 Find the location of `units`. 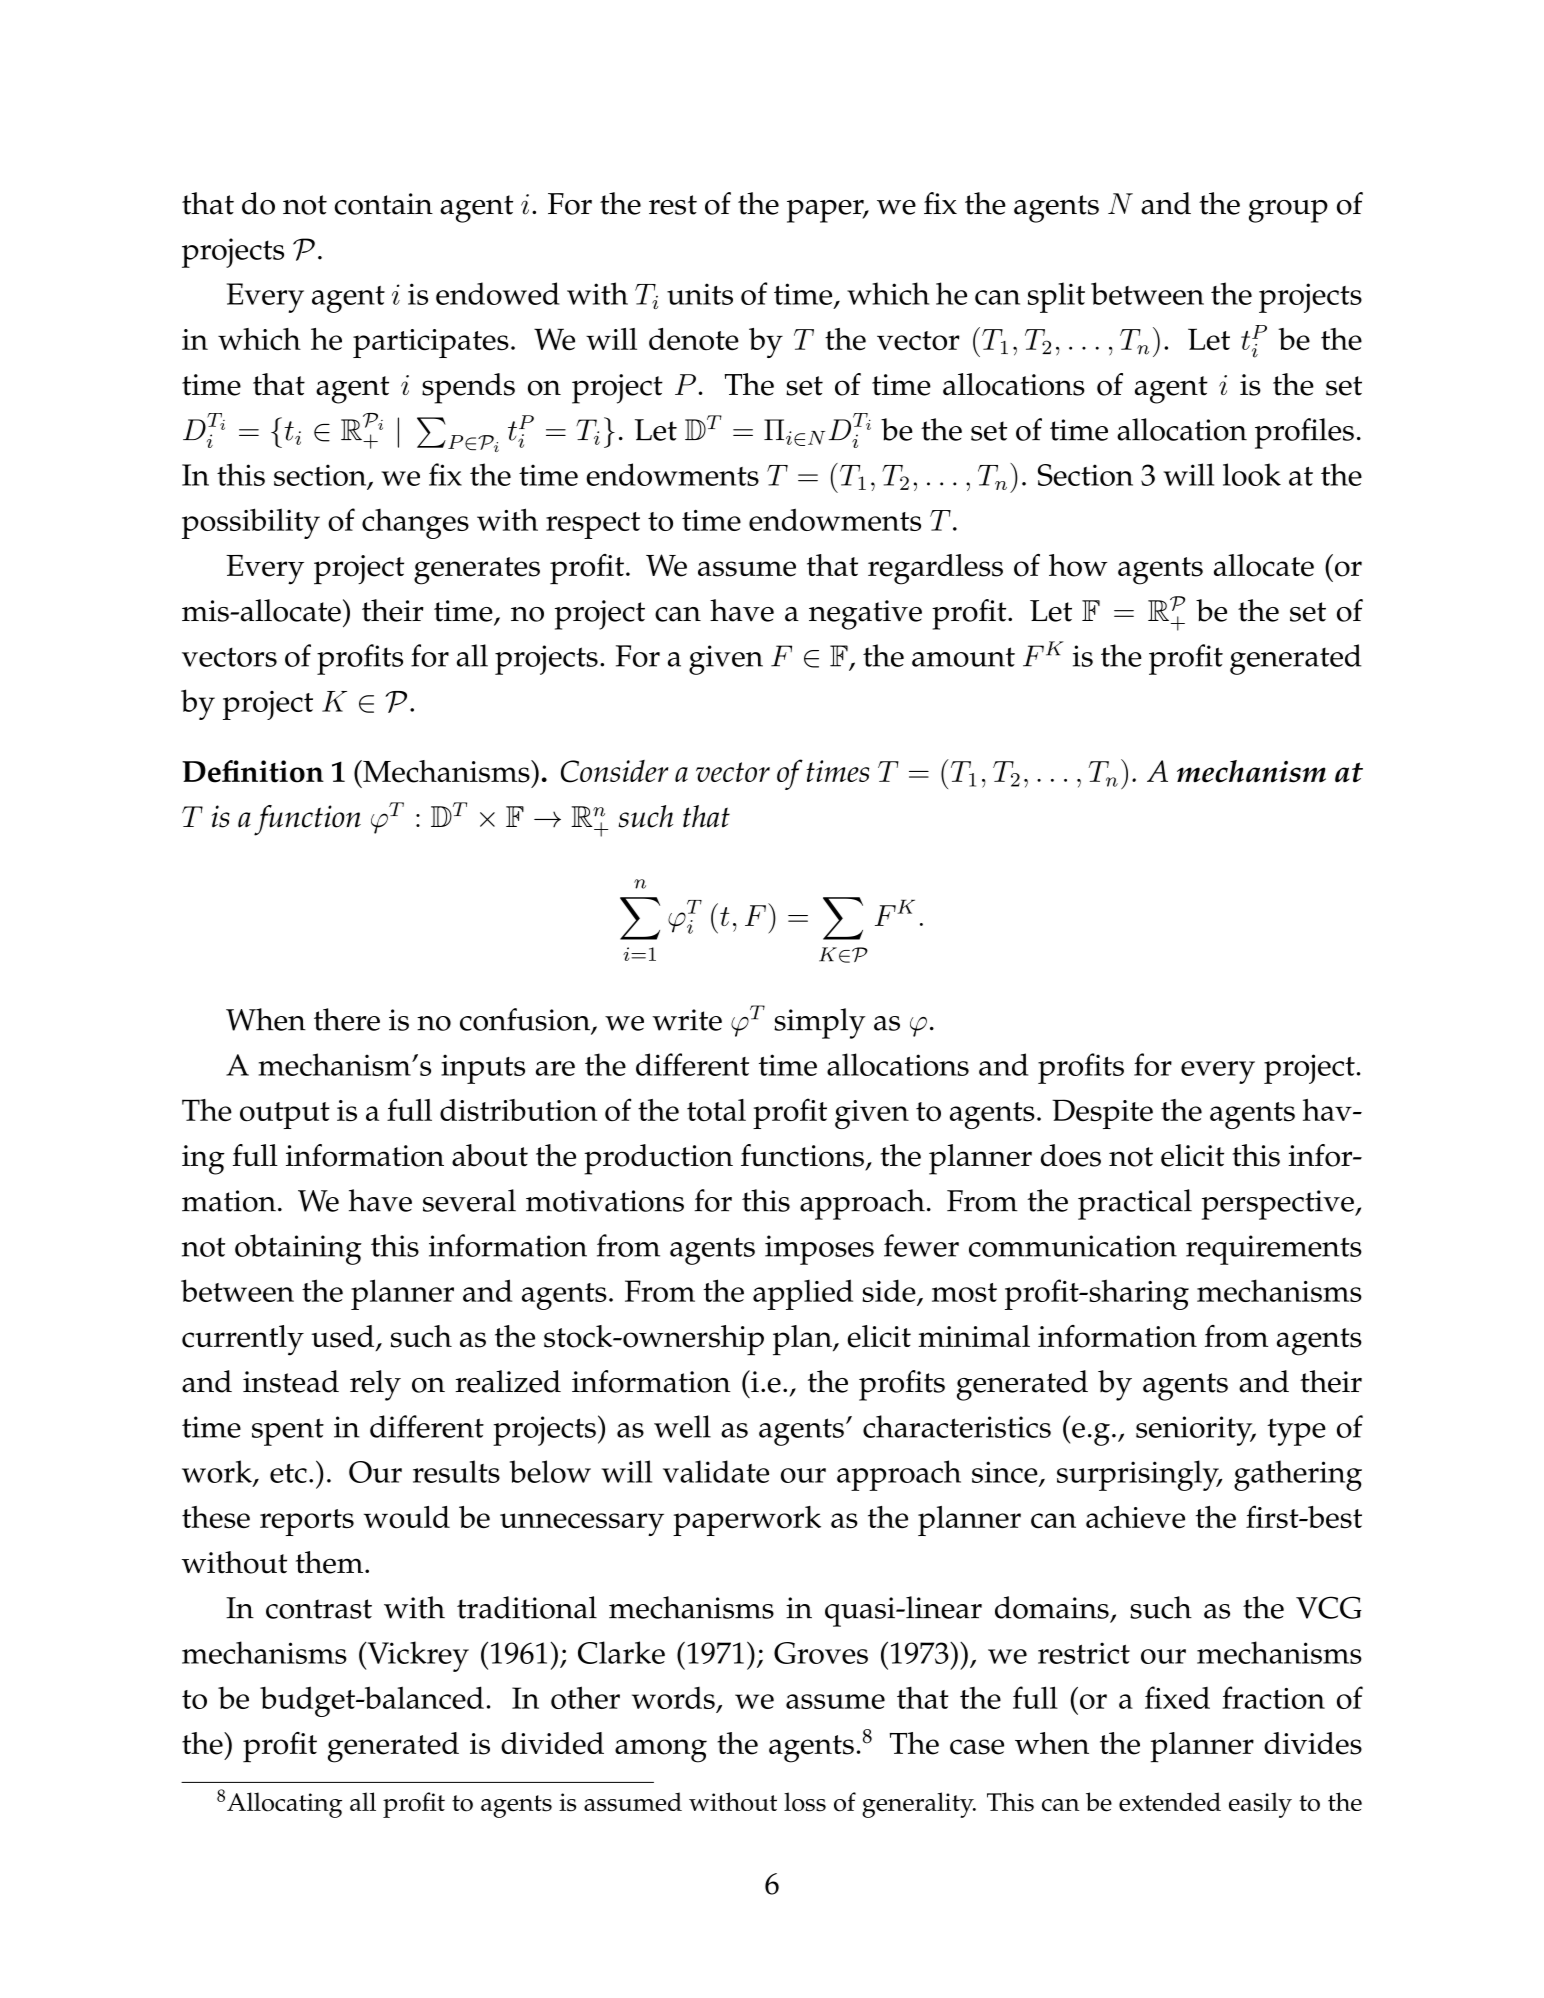

units is located at coordinates (700, 294).
